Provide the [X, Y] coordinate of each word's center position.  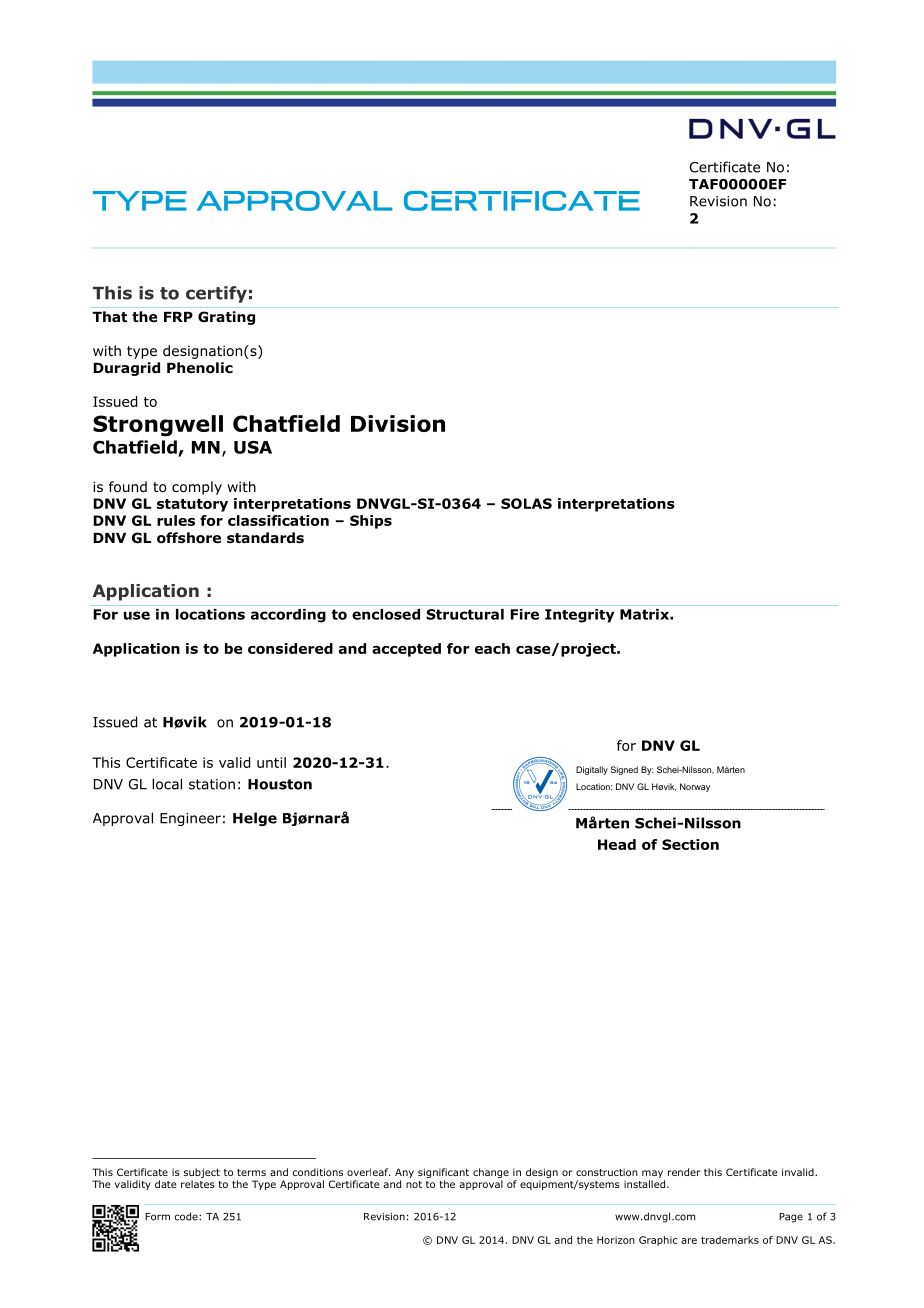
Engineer [190, 819]
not [414, 1184]
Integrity [579, 616]
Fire [524, 614]
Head [617, 844]
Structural [465, 614]
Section [690, 844]
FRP [178, 317]
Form [157, 1217]
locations [210, 614]
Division [398, 423]
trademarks [730, 1240]
